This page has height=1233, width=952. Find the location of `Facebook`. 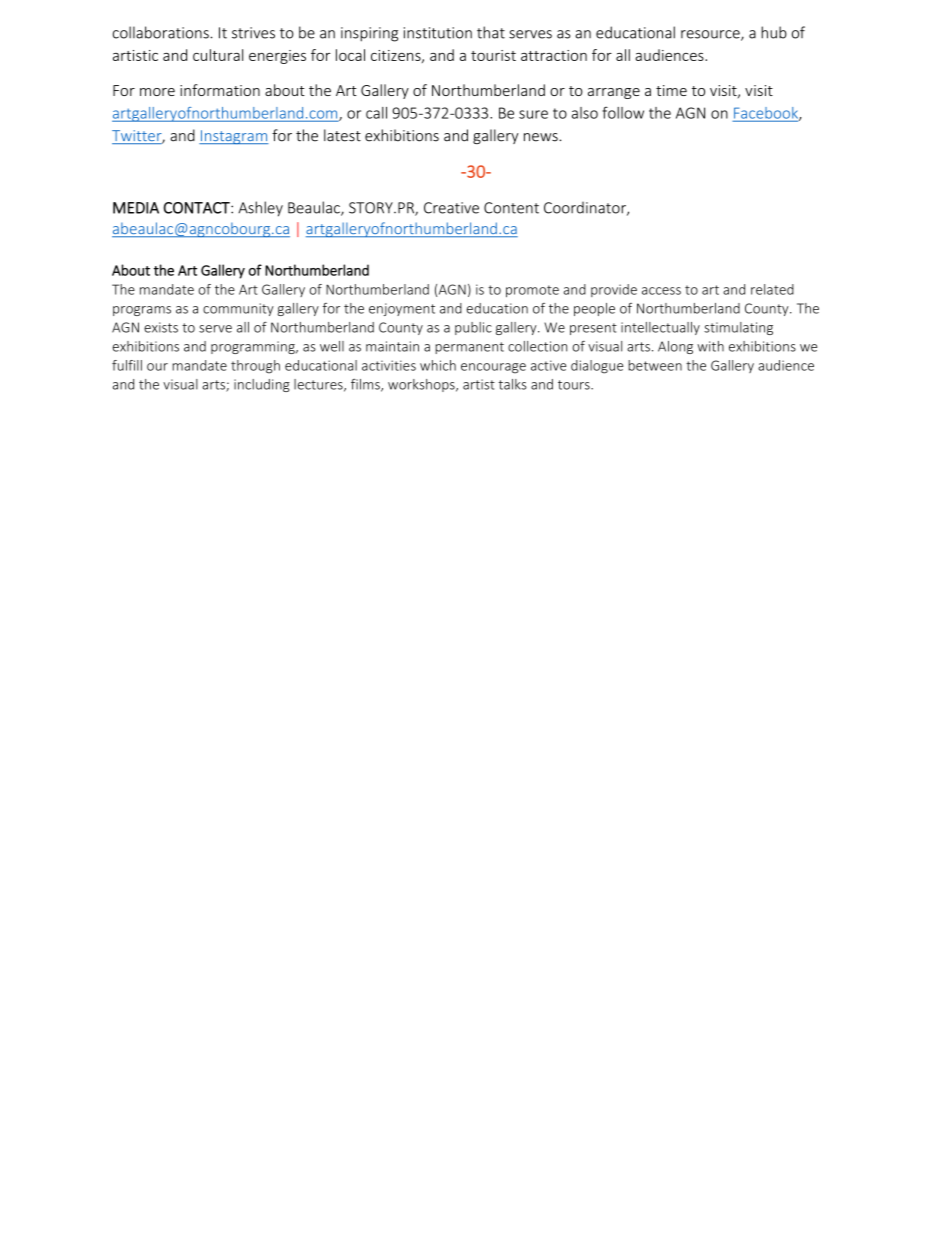

Facebook is located at coordinates (766, 114).
